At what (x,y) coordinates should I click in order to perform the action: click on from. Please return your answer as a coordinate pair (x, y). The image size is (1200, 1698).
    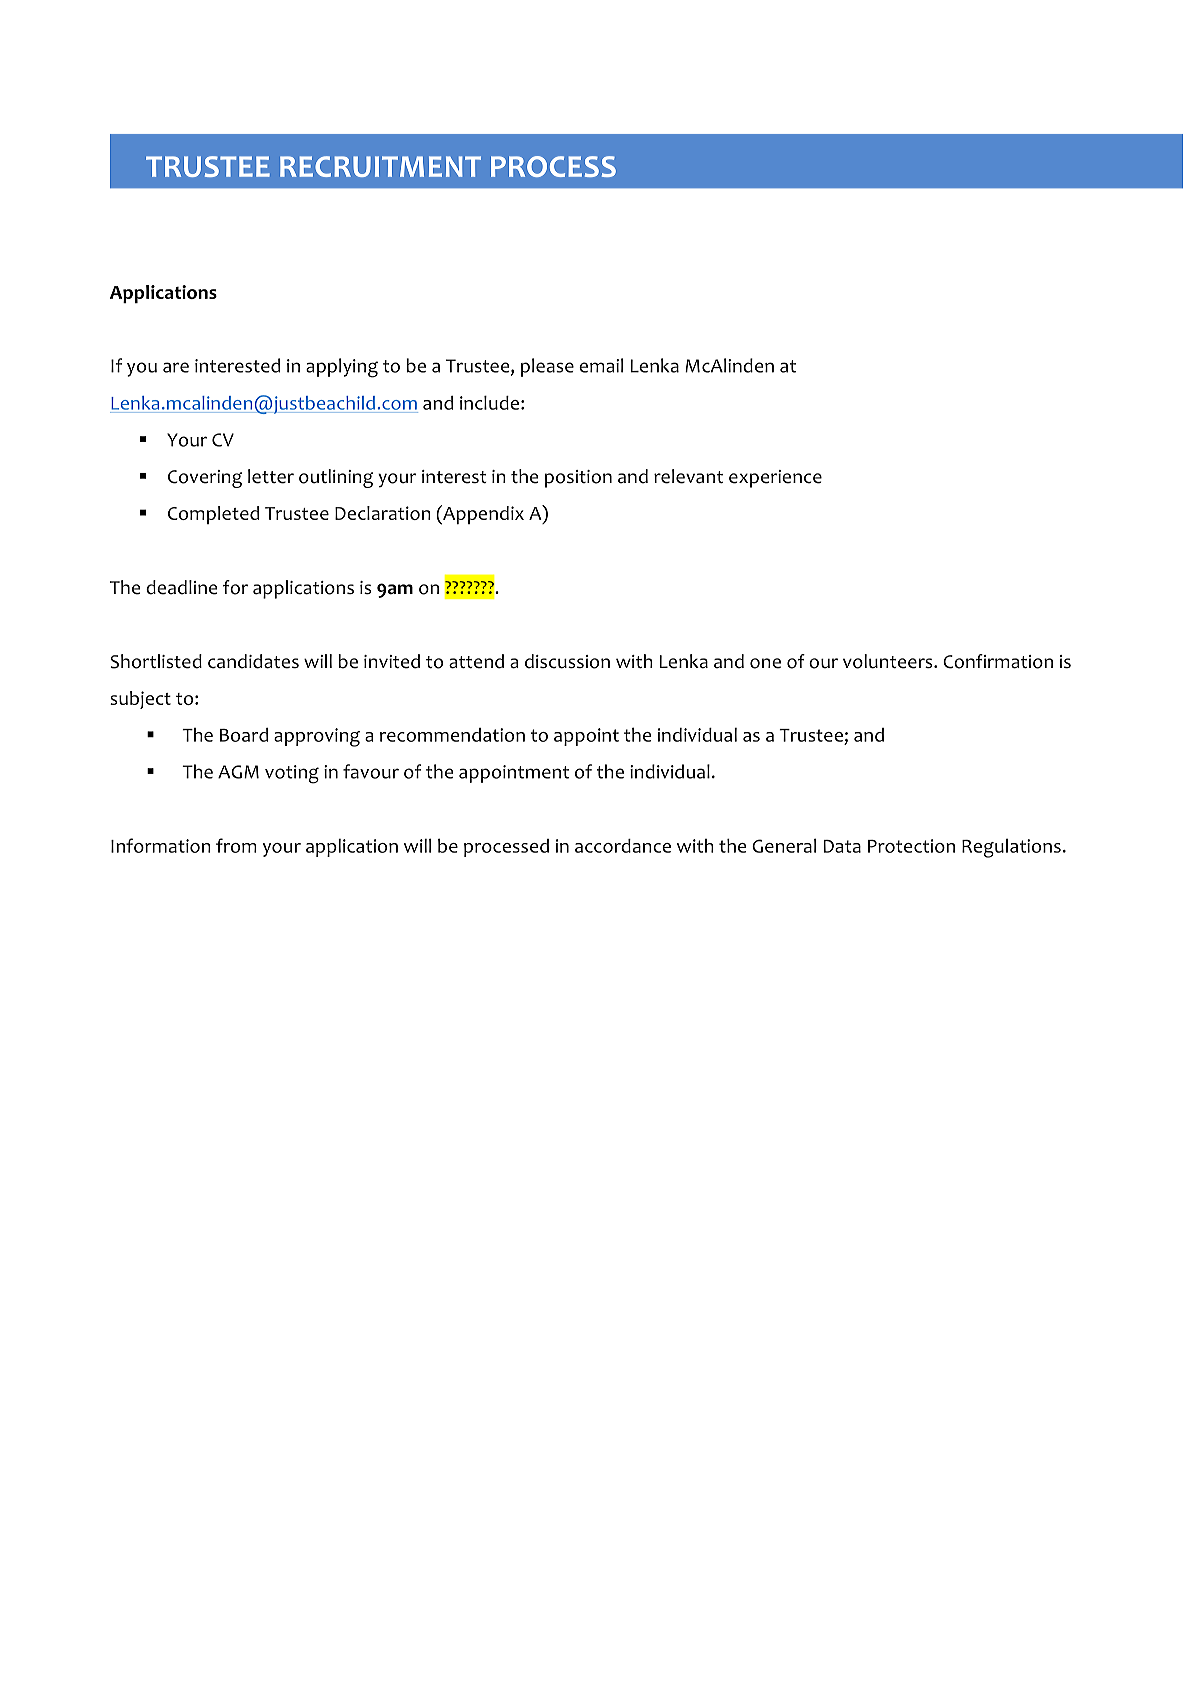
    Looking at the image, I should click on (236, 845).
